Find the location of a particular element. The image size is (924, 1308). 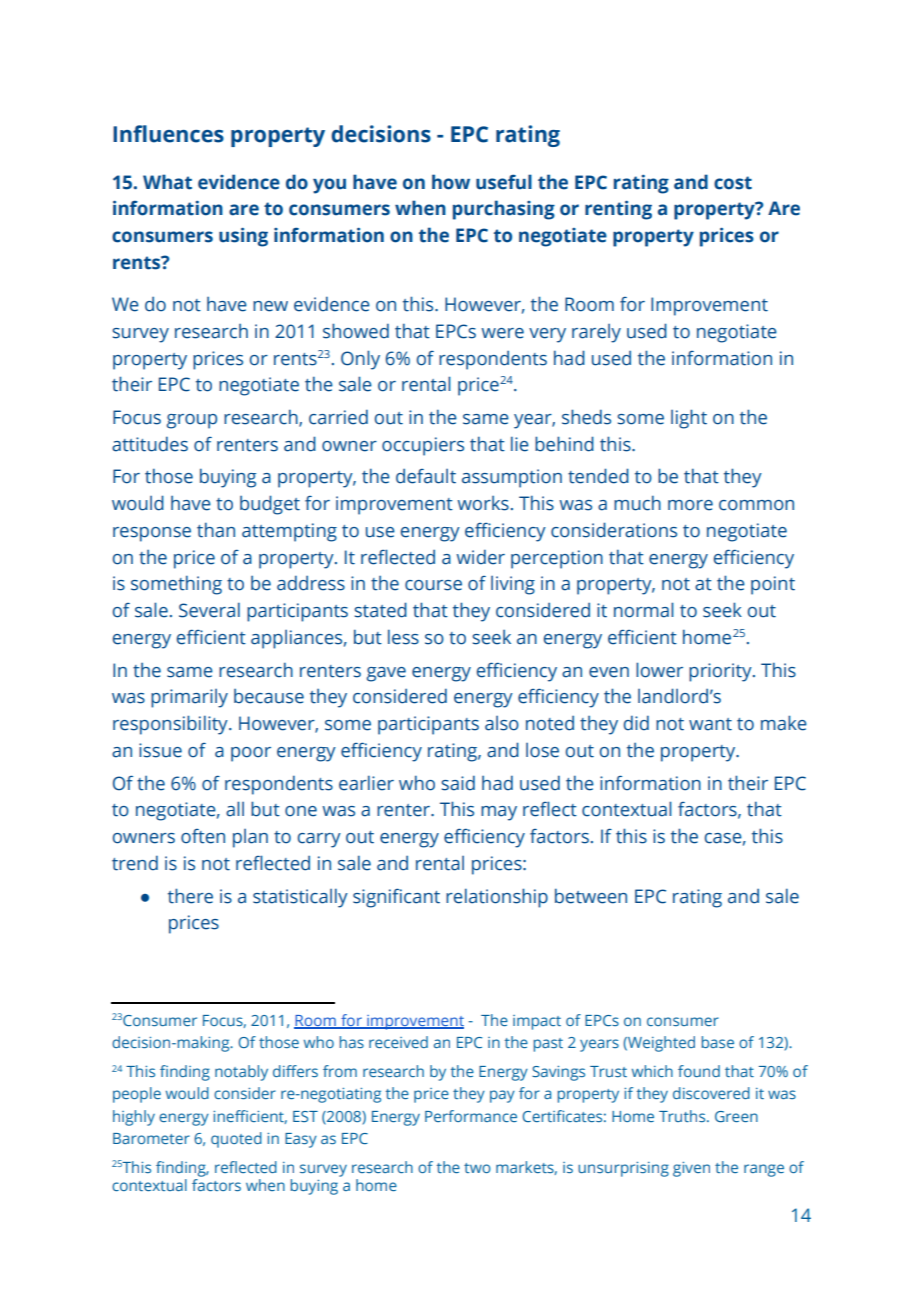

useful is located at coordinates (504, 182).
